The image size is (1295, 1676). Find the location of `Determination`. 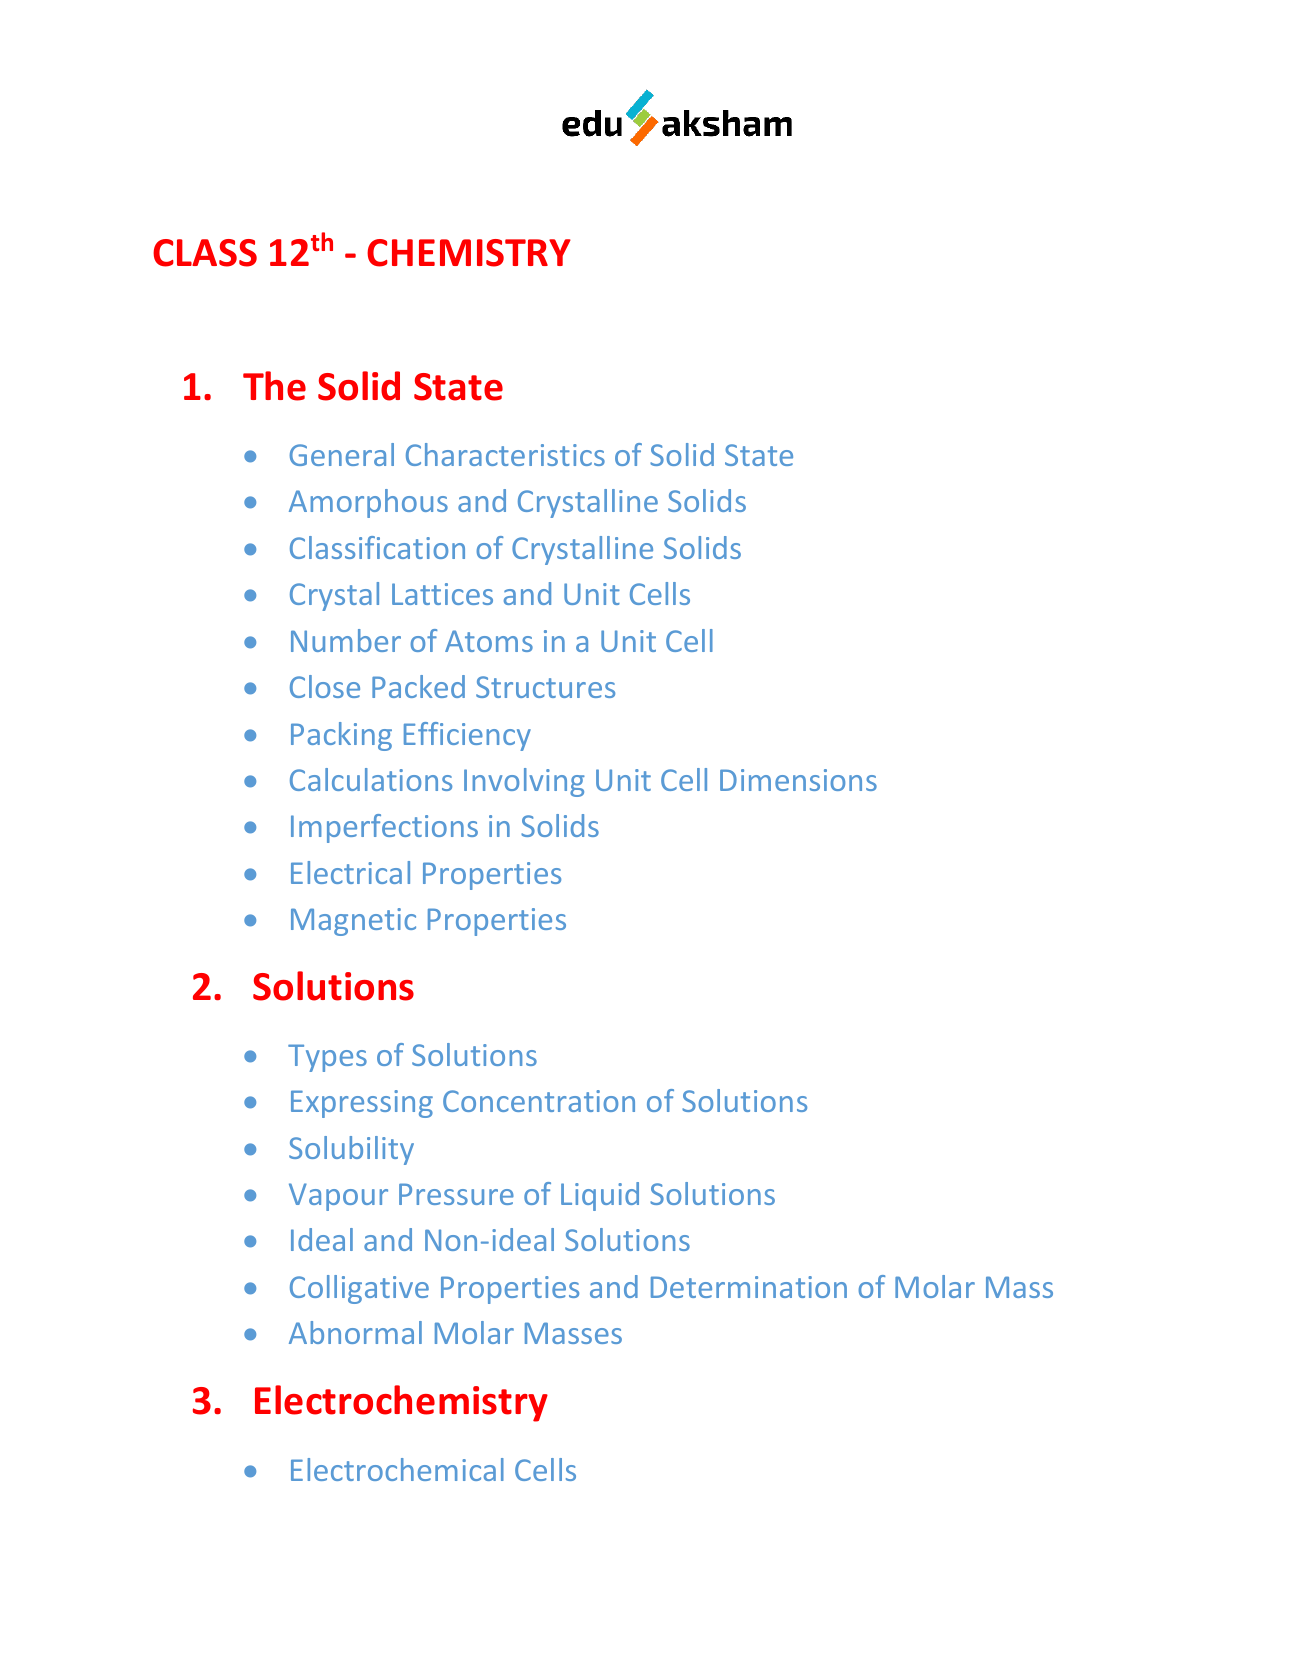

Determination is located at coordinates (749, 1287).
